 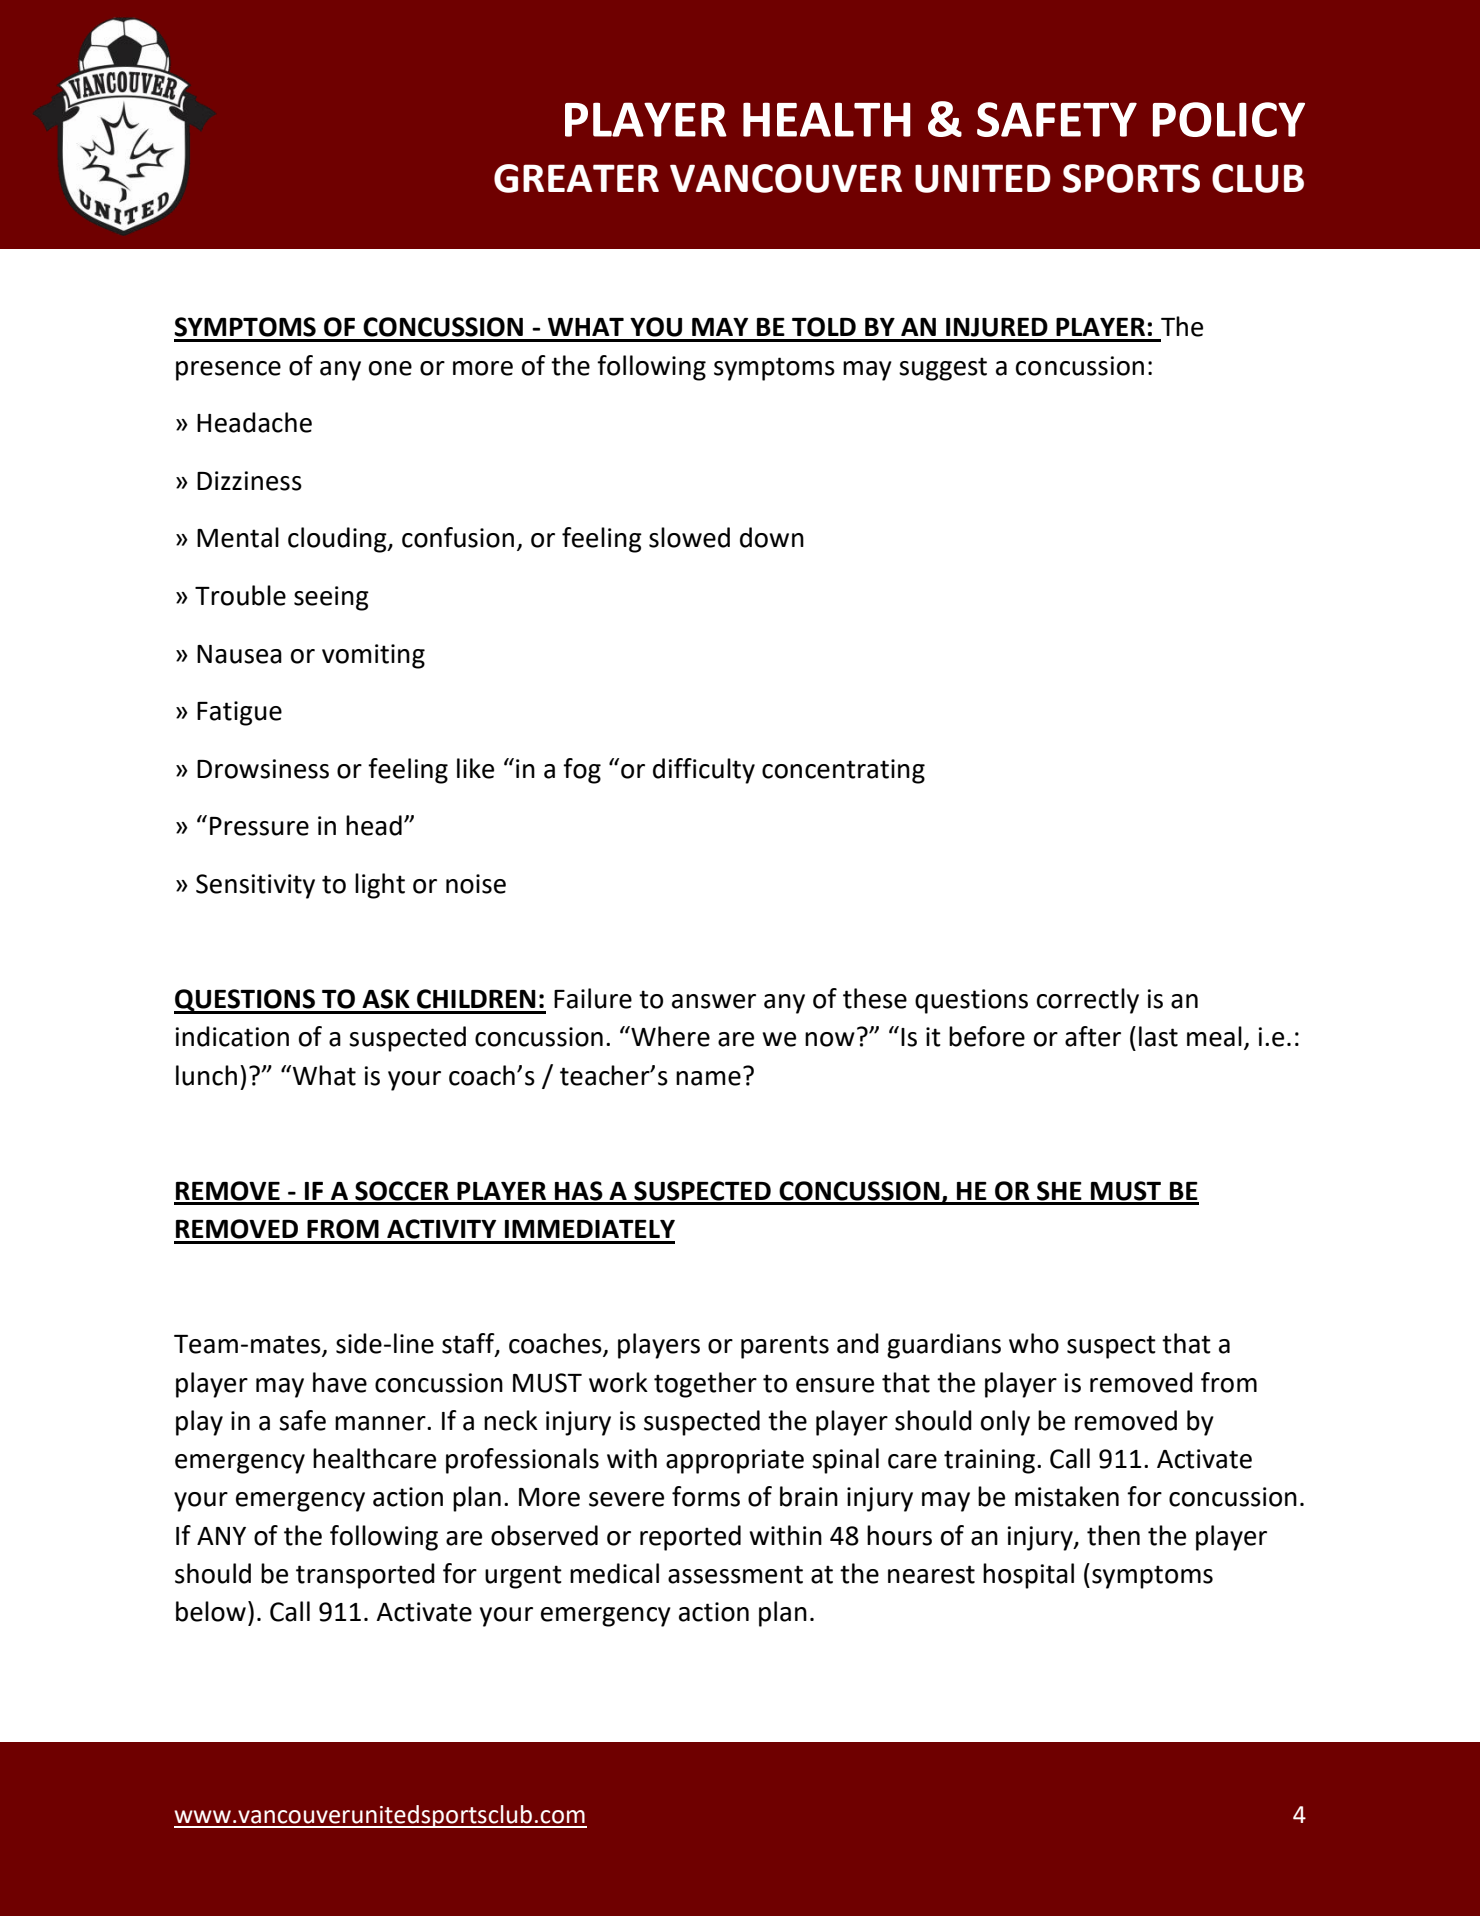 I want to click on transported, so click(x=365, y=1576).
